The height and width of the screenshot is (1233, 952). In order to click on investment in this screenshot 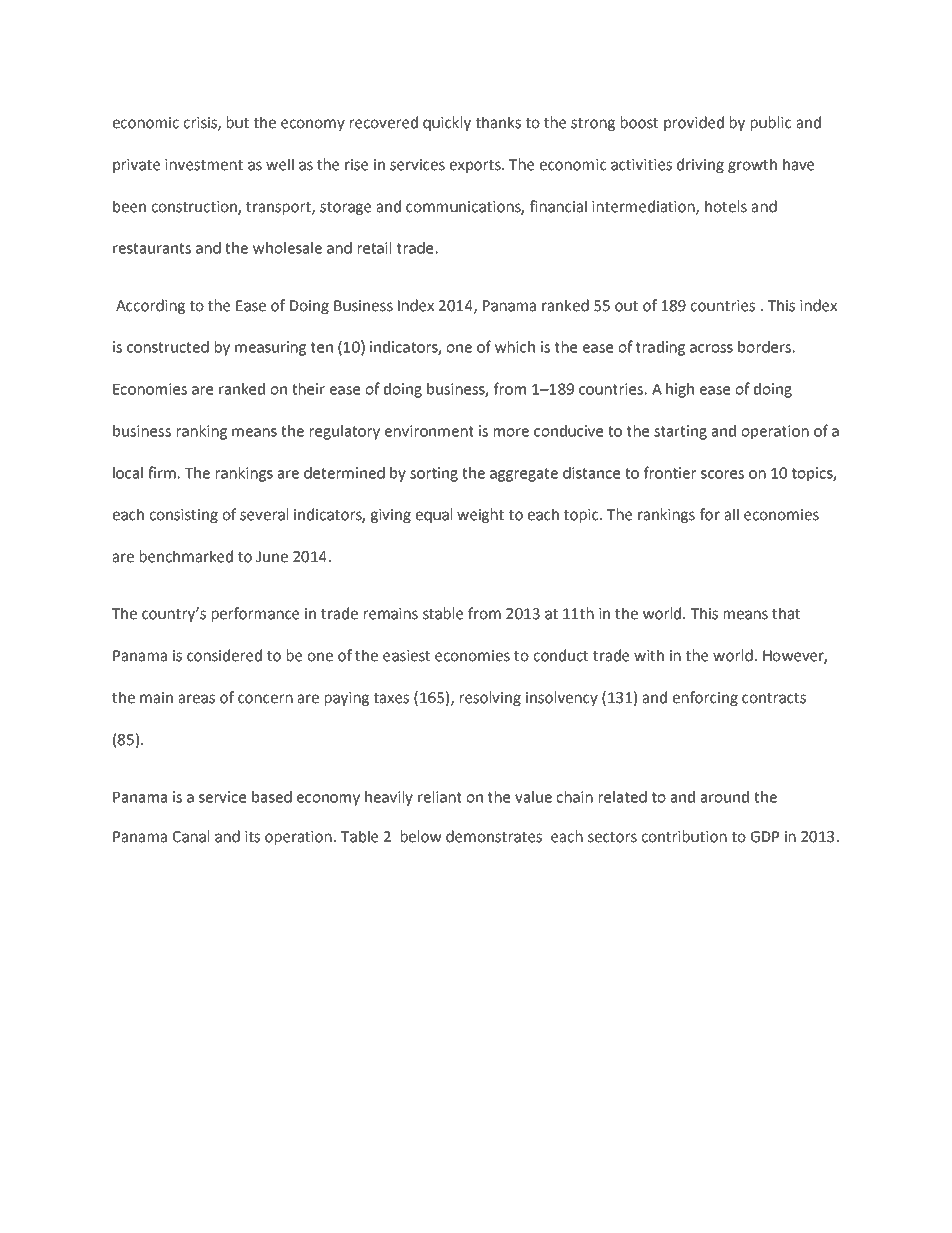, I will do `click(204, 165)`.
